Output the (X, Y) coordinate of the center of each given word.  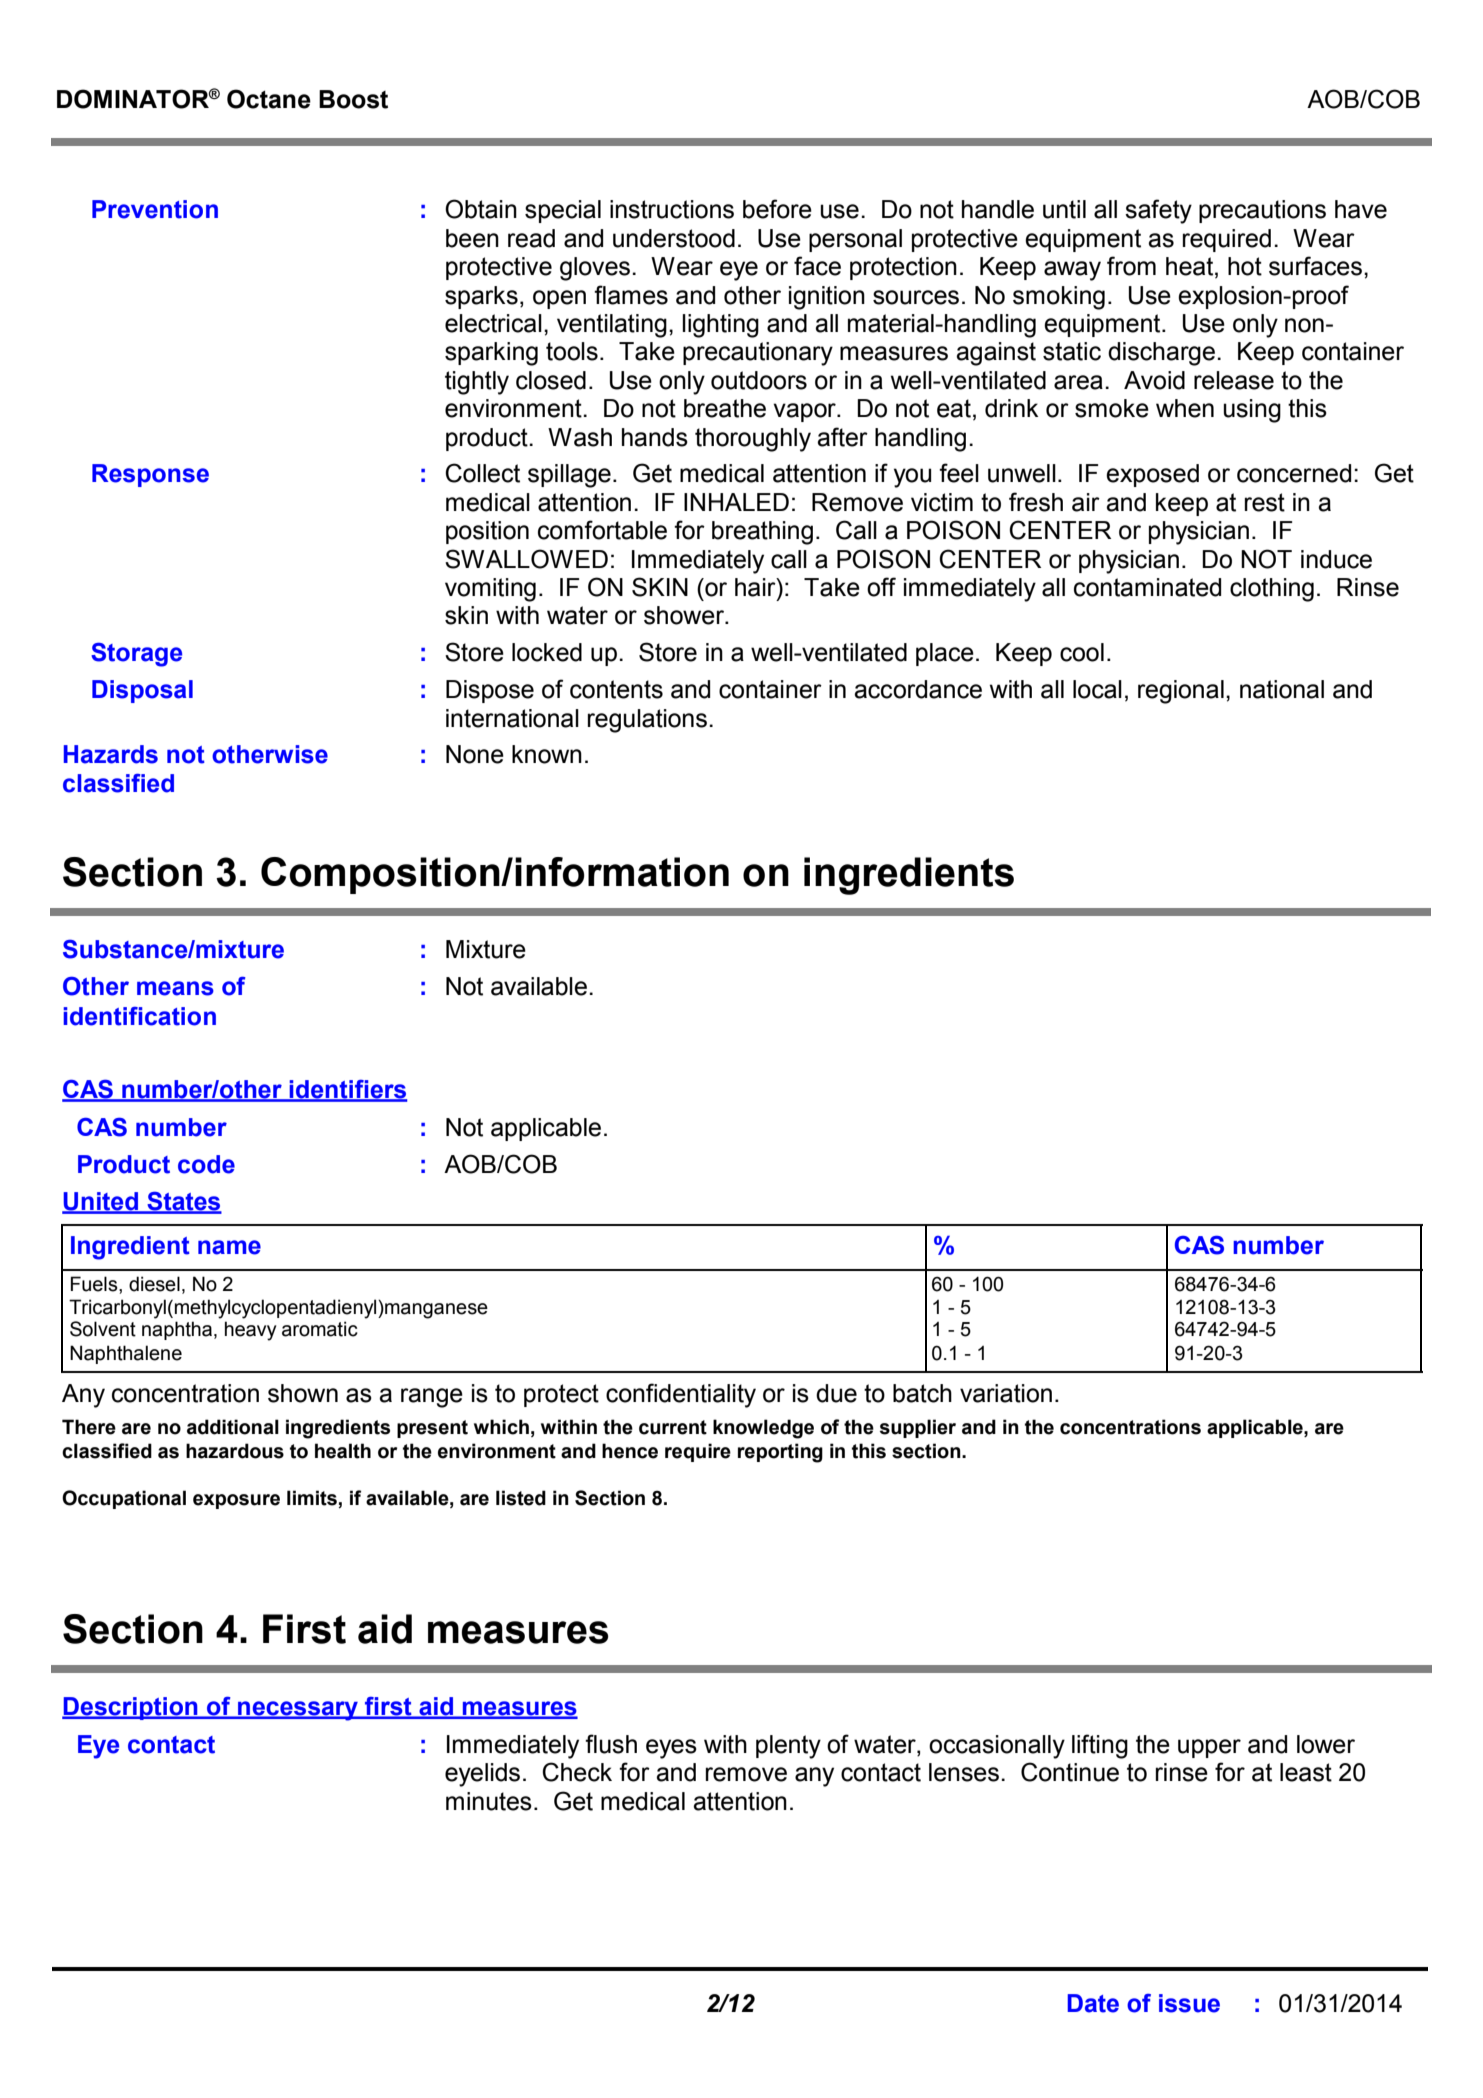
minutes (489, 1801)
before (777, 209)
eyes (671, 1749)
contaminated (1147, 587)
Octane (269, 99)
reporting (780, 1453)
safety (1158, 211)
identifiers (347, 1090)
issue (1189, 2003)
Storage (136, 655)
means (175, 988)
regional (1181, 692)
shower (685, 615)
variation (1006, 1393)
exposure (236, 1501)
